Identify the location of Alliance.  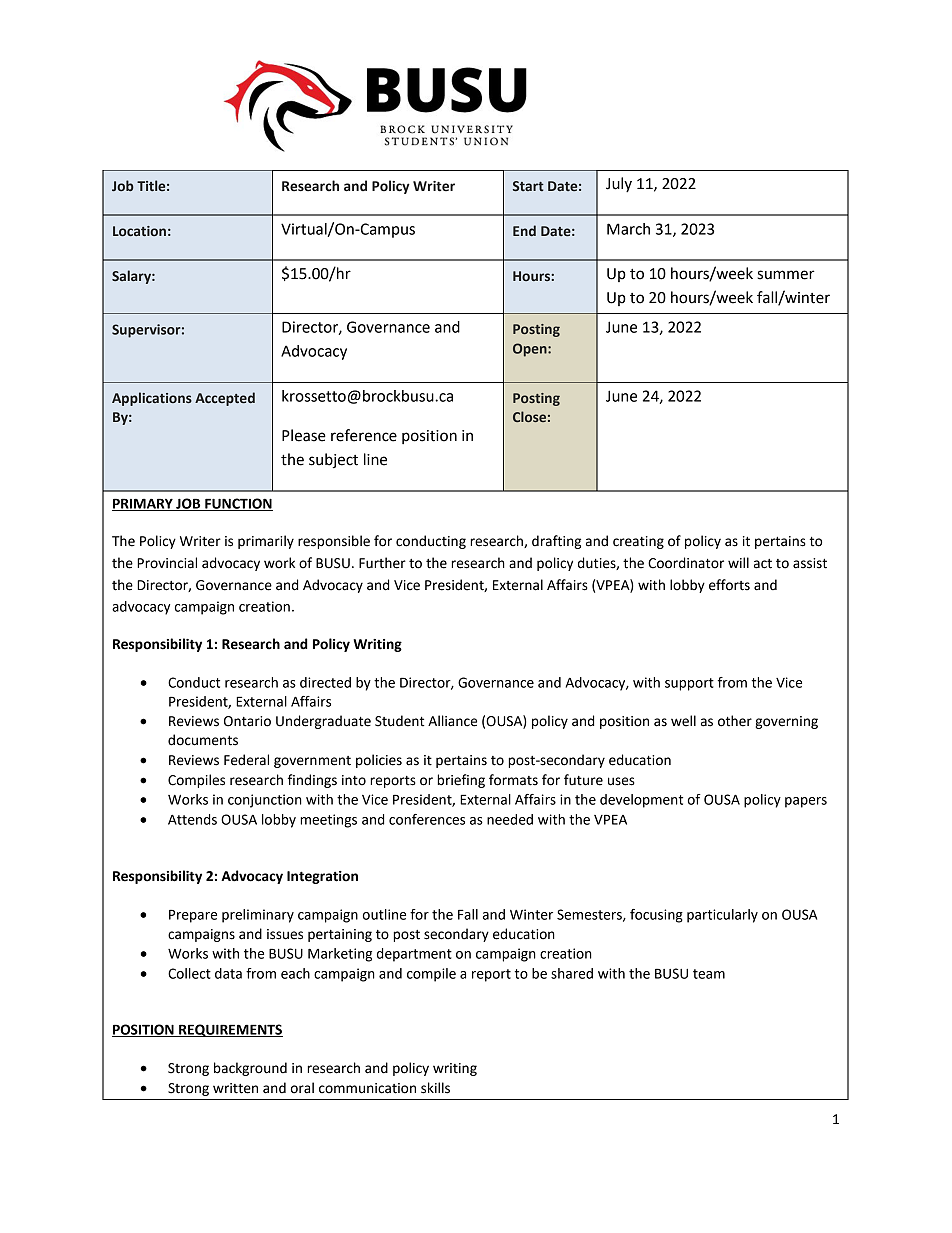
(452, 721).
